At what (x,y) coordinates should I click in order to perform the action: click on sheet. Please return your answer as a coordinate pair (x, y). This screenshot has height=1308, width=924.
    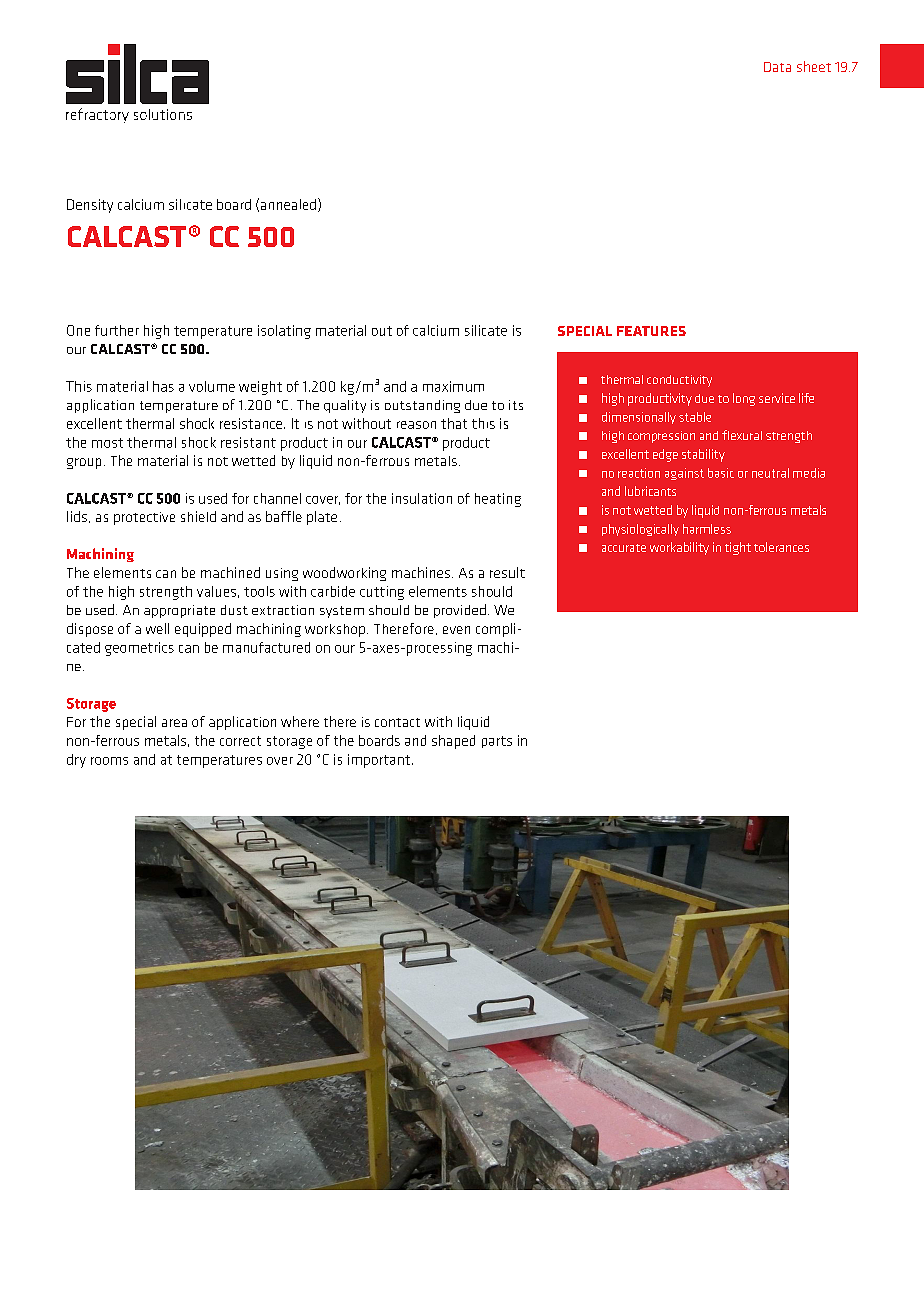
    Looking at the image, I should click on (814, 66).
